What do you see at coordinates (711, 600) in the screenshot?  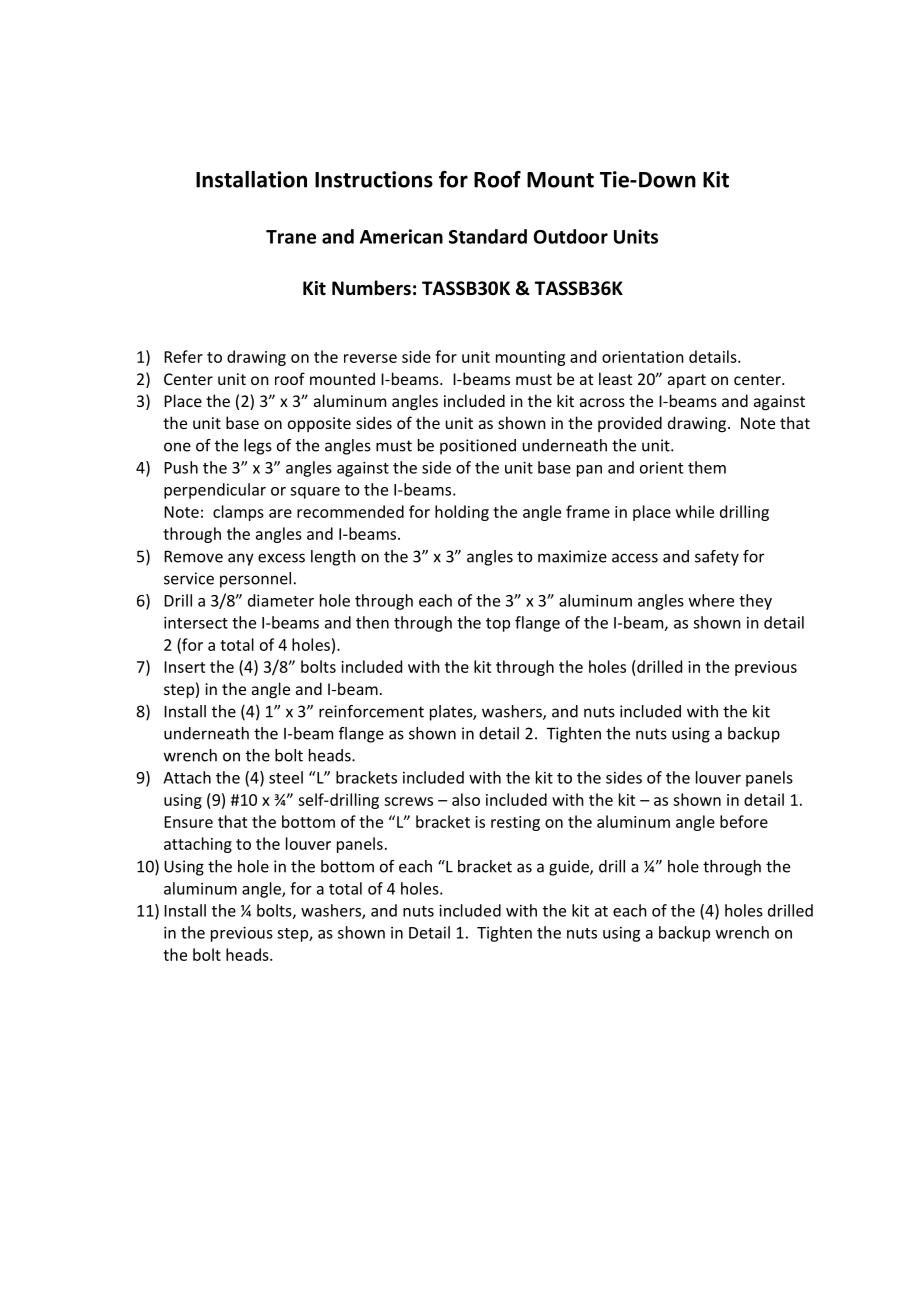 I see `where` at bounding box center [711, 600].
